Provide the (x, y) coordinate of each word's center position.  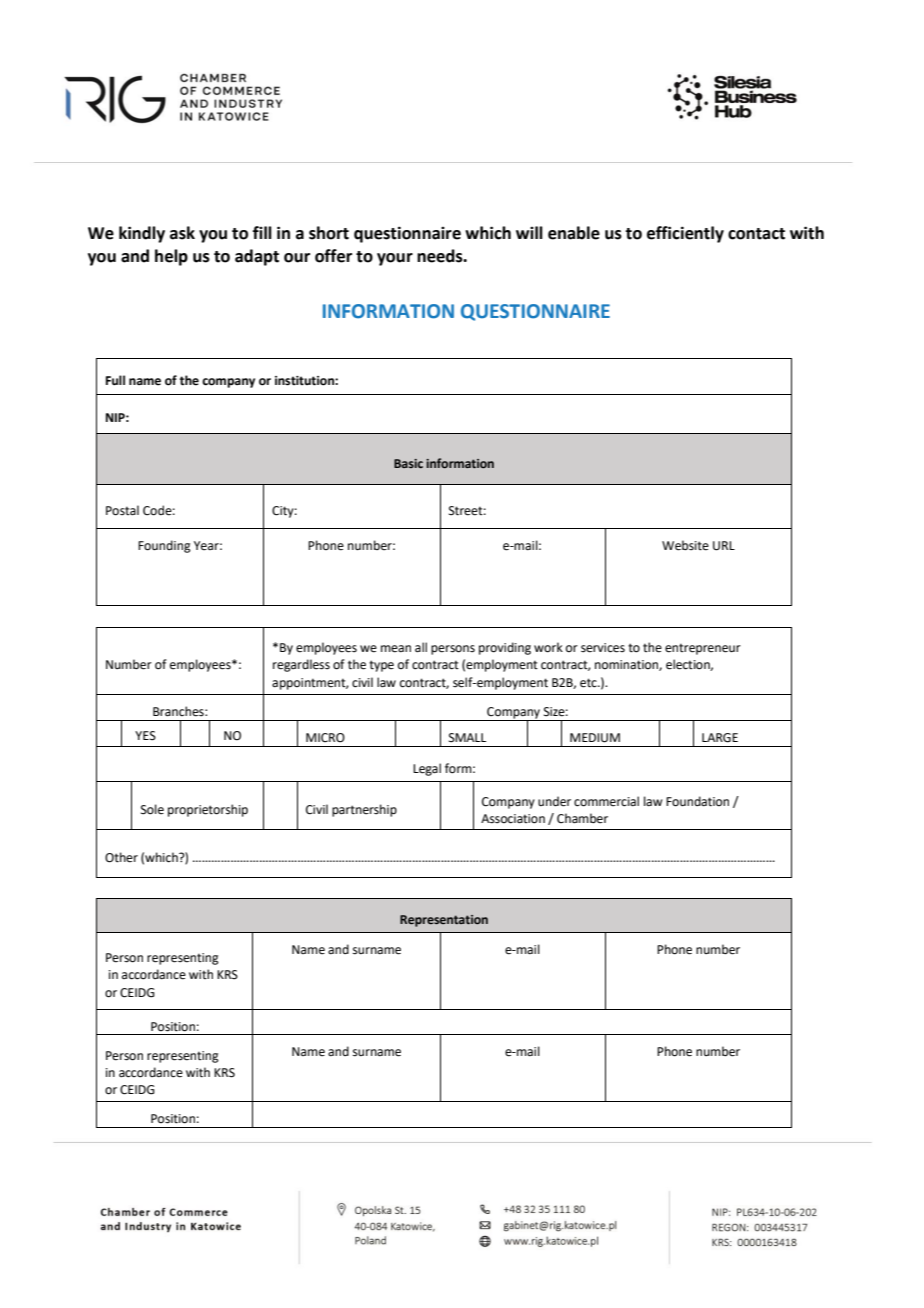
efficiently (685, 234)
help (171, 257)
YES (145, 736)
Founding (164, 546)
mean (396, 649)
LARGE (720, 738)
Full (115, 380)
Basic (408, 463)
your (395, 259)
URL (724, 546)
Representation (444, 921)
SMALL (467, 738)
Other (121, 857)
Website (685, 545)
